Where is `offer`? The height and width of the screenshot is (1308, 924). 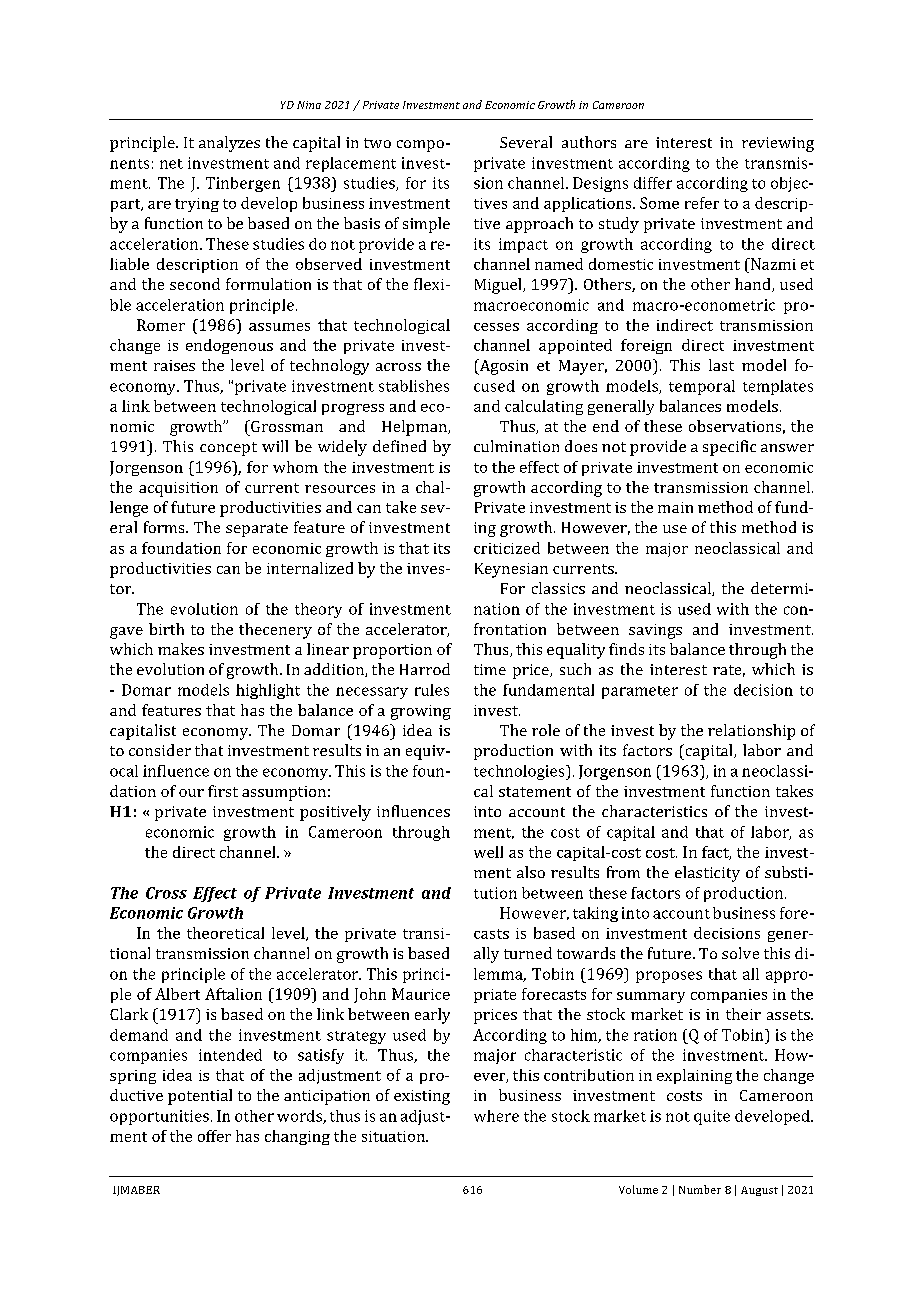
offer is located at coordinates (214, 1136).
